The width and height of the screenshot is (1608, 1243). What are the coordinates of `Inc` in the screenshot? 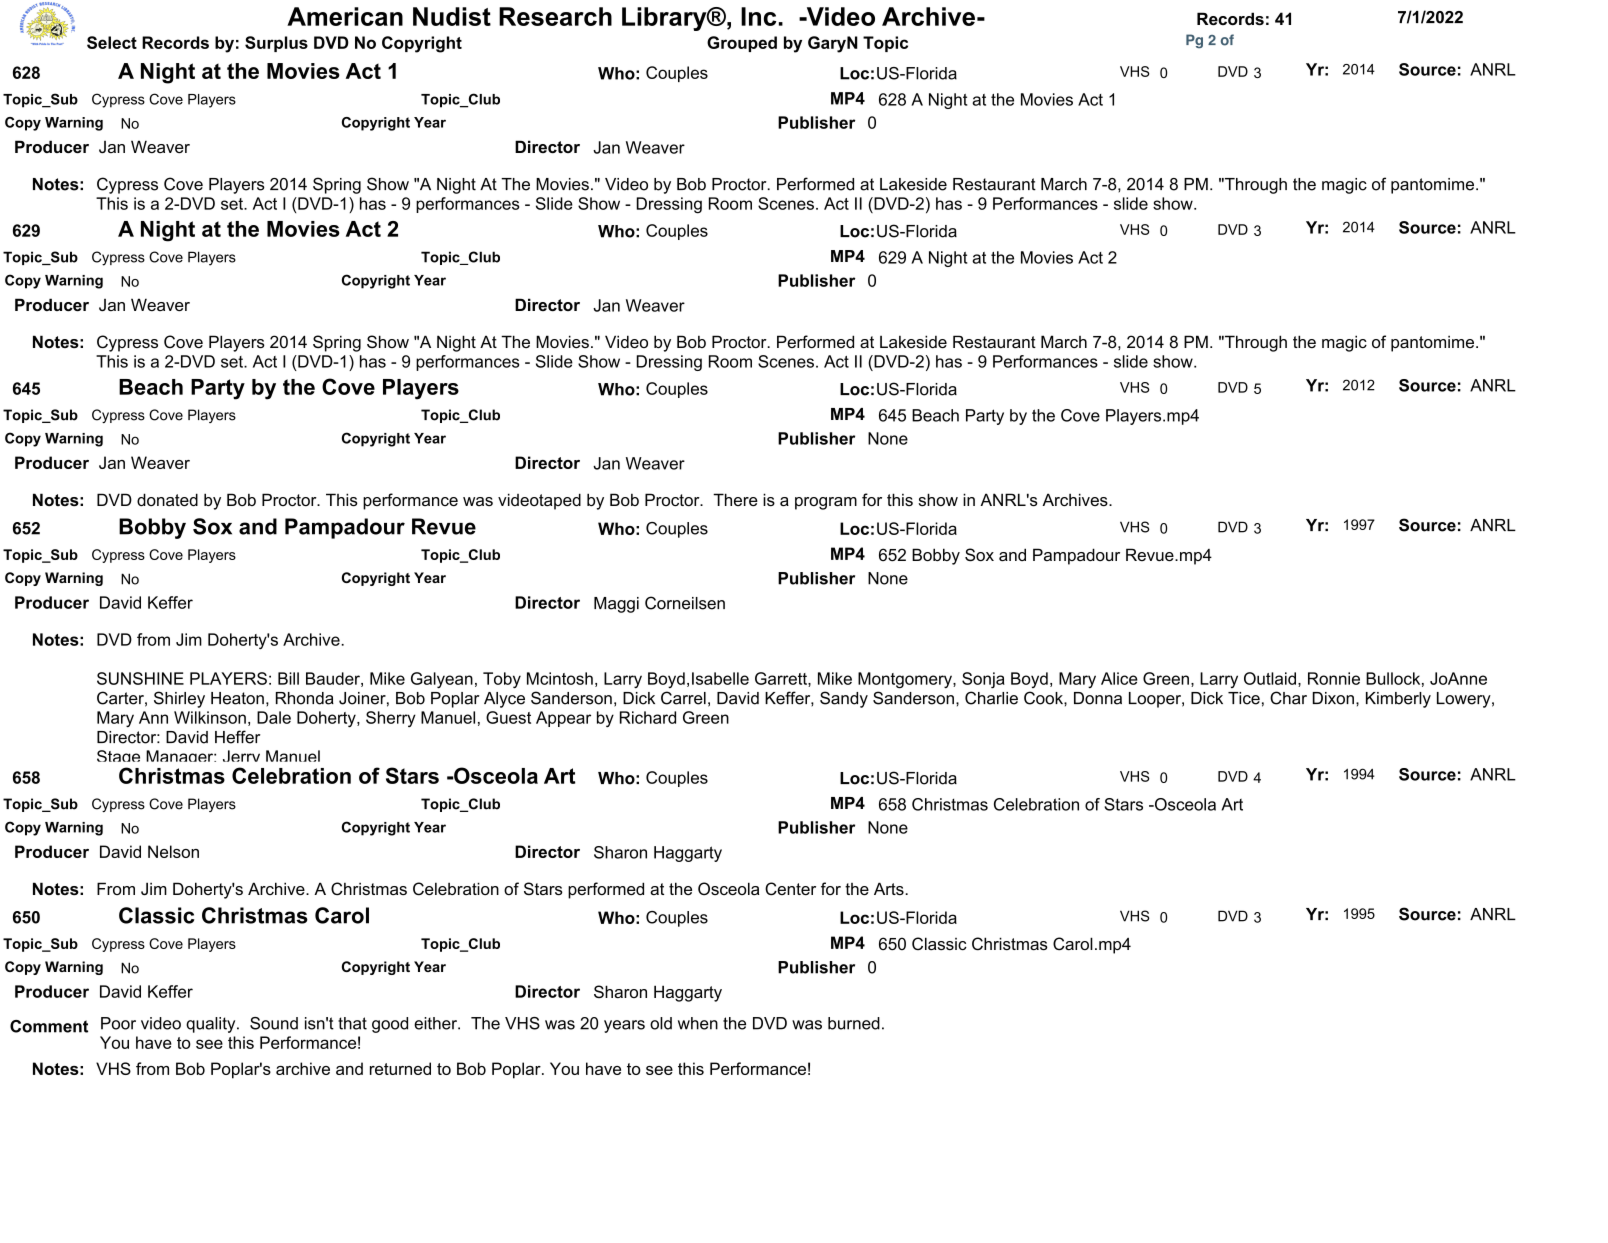 It's located at (758, 16).
